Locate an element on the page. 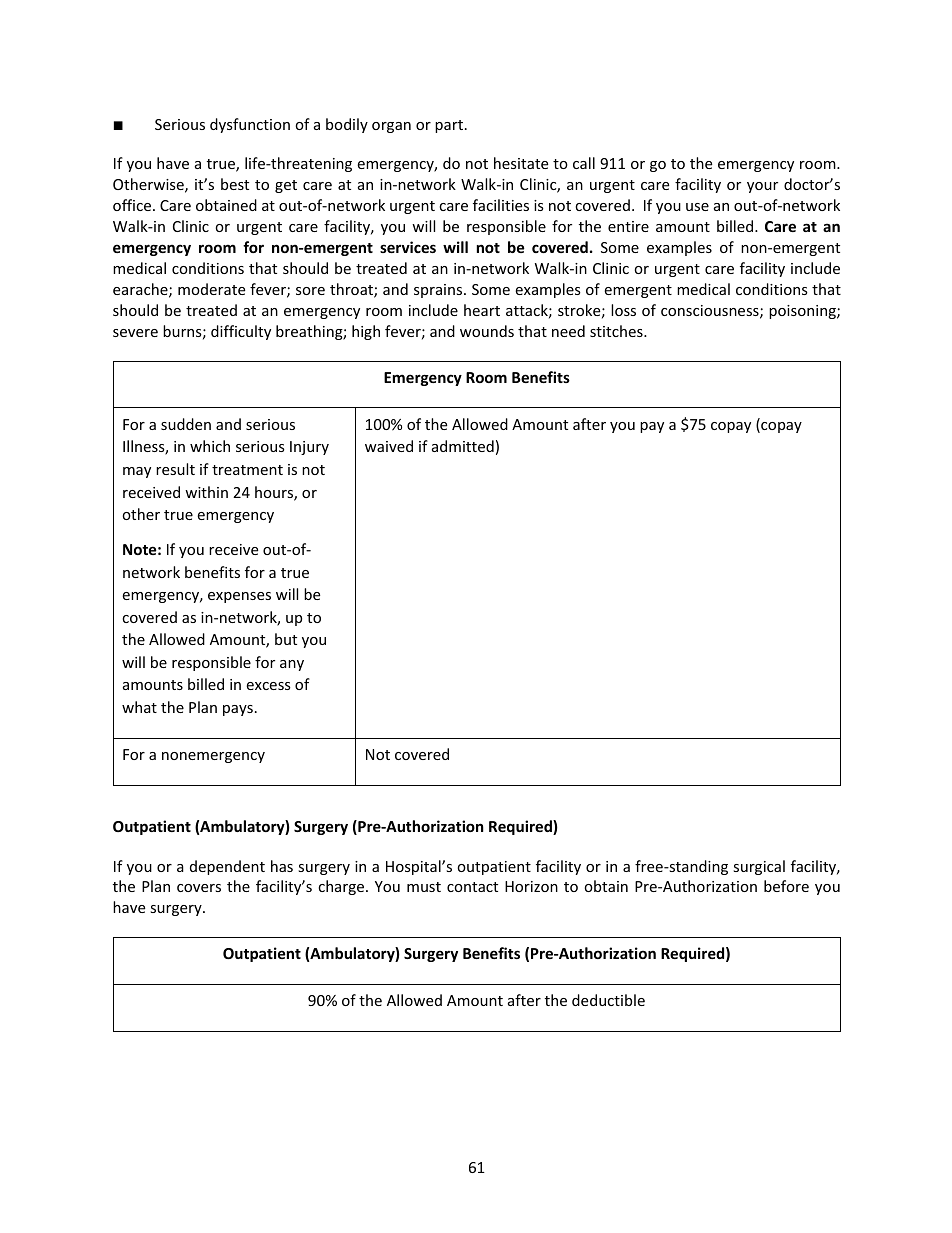 The width and height of the page is (952, 1233). within is located at coordinates (206, 492).
